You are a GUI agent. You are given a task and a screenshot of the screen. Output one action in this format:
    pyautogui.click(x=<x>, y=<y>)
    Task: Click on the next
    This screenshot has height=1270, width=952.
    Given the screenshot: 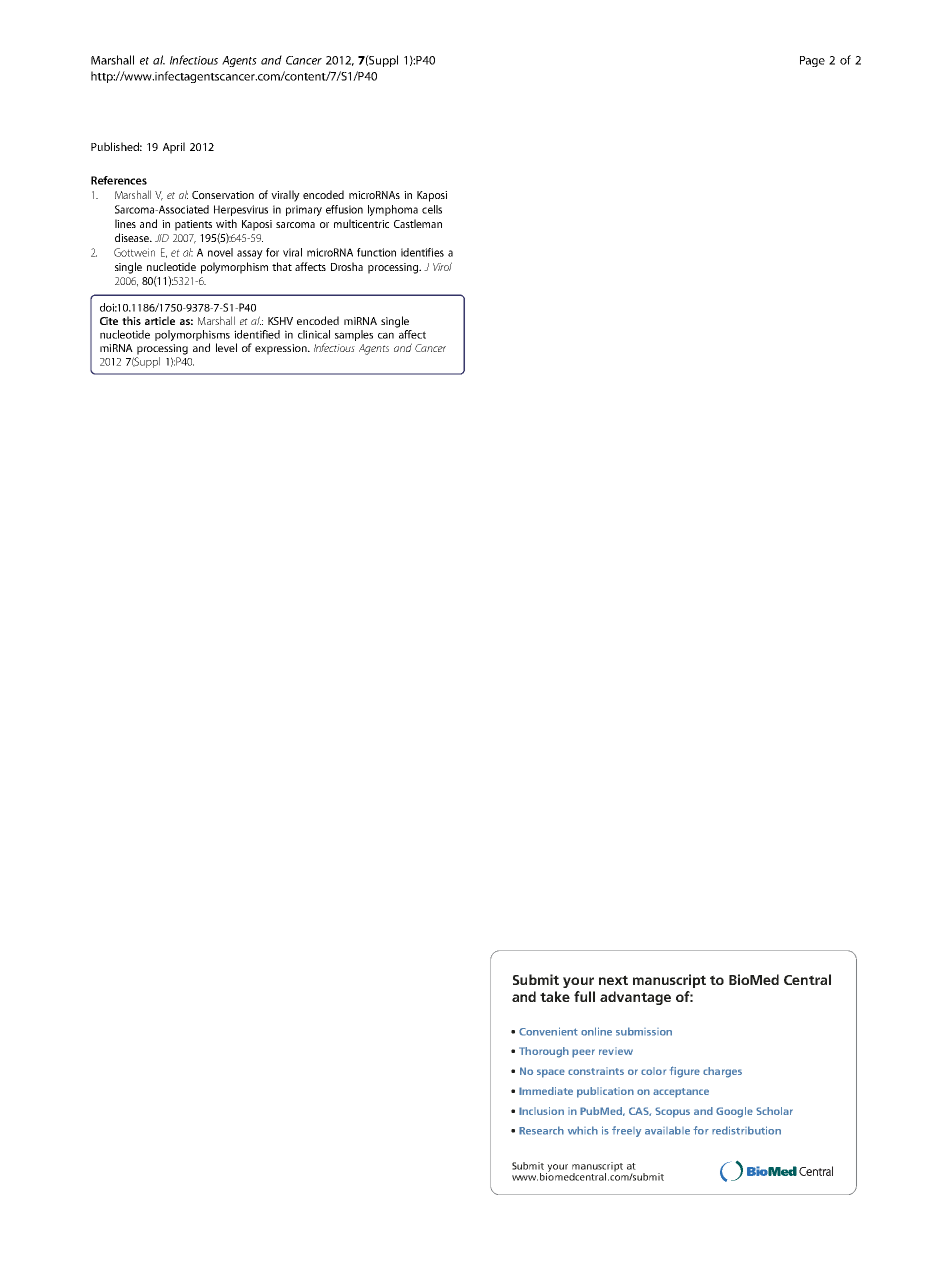 What is the action you would take?
    pyautogui.click(x=613, y=980)
